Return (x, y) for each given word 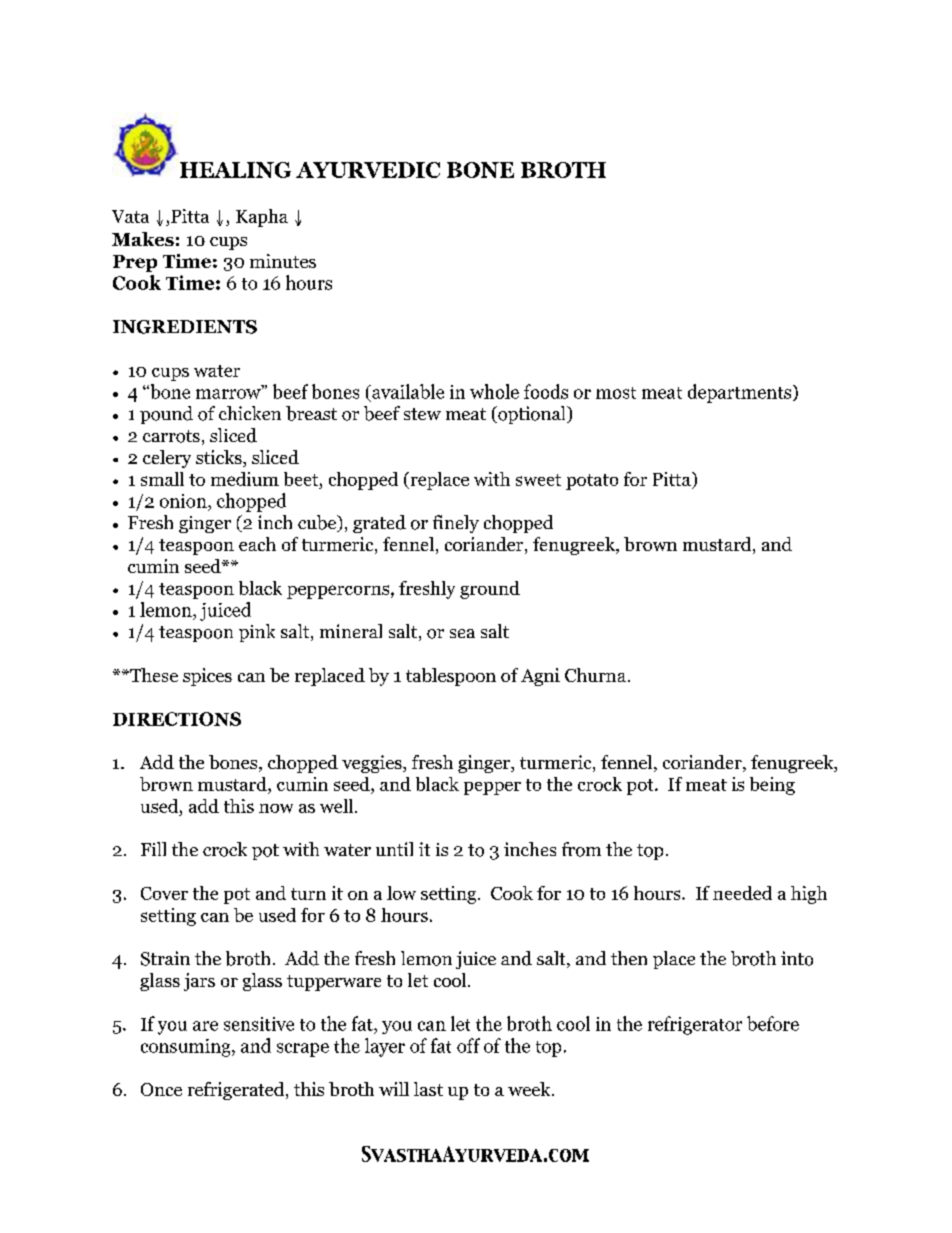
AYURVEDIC (368, 170)
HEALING (235, 170)
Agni (540, 677)
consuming (187, 1048)
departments (741, 393)
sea (462, 633)
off (468, 1045)
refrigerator (695, 1025)
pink (257, 633)
